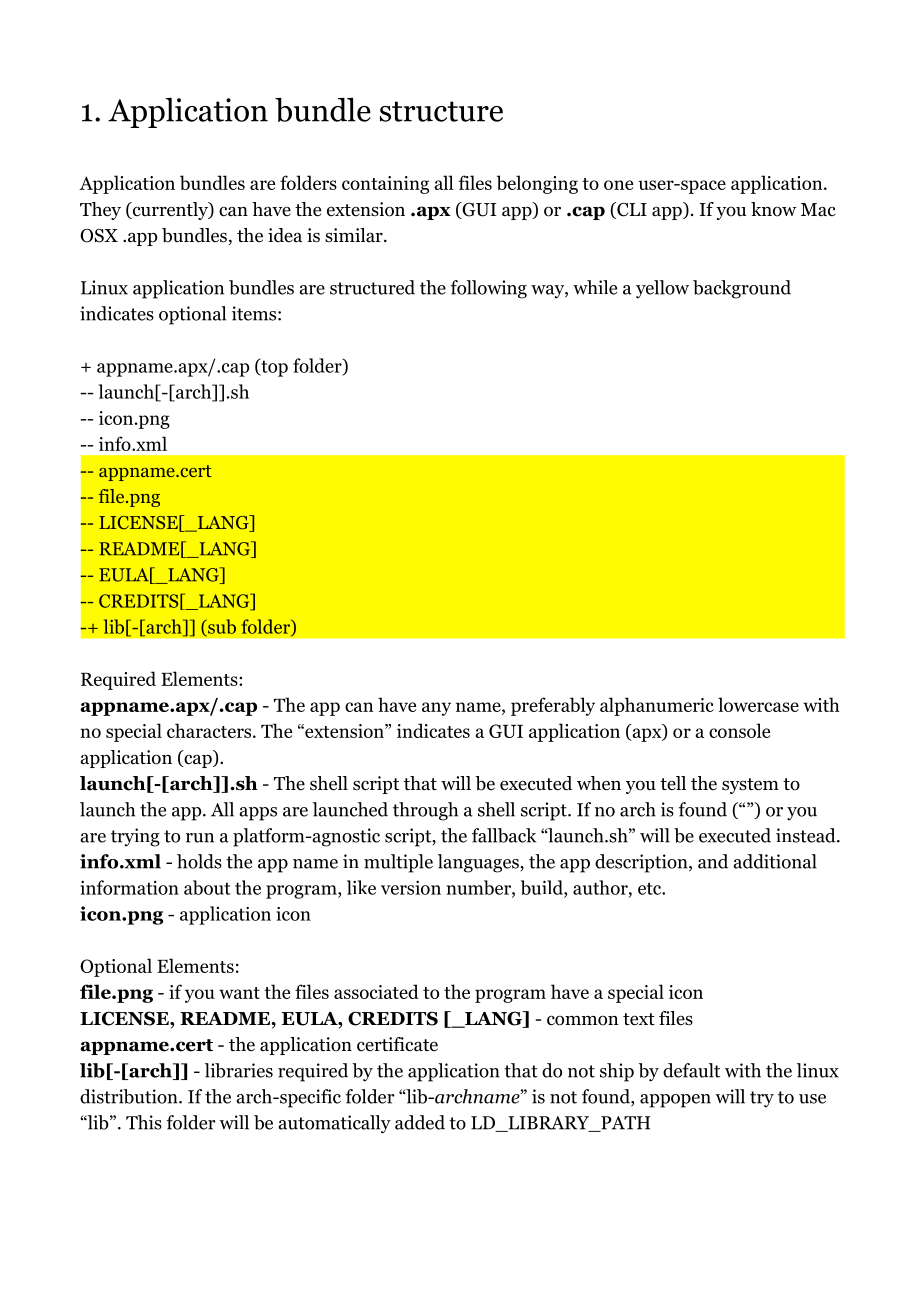 The image size is (924, 1308). What do you see at coordinates (420, 1122) in the image?
I see `added` at bounding box center [420, 1122].
